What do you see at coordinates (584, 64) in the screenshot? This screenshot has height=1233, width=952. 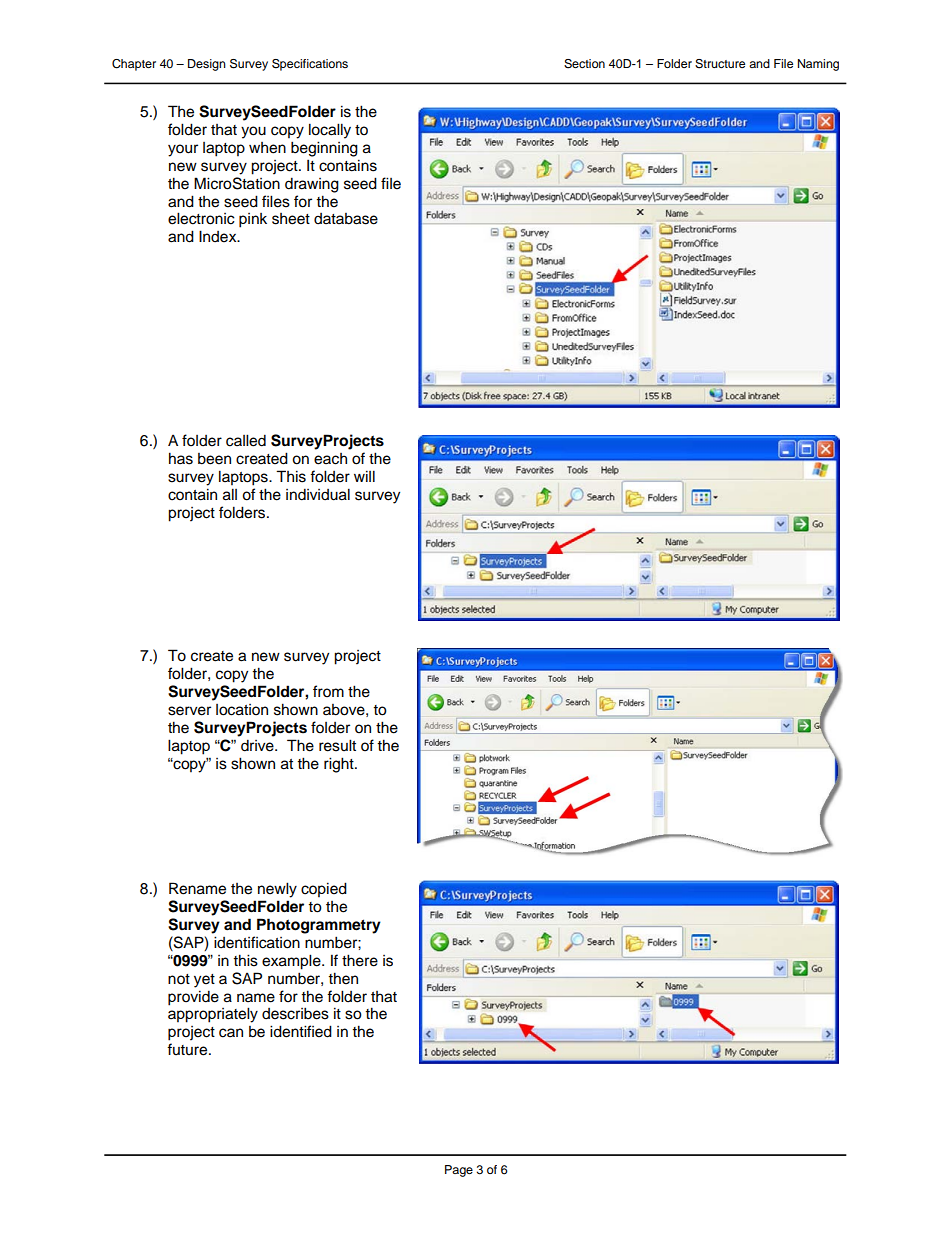 I see `Section` at bounding box center [584, 64].
